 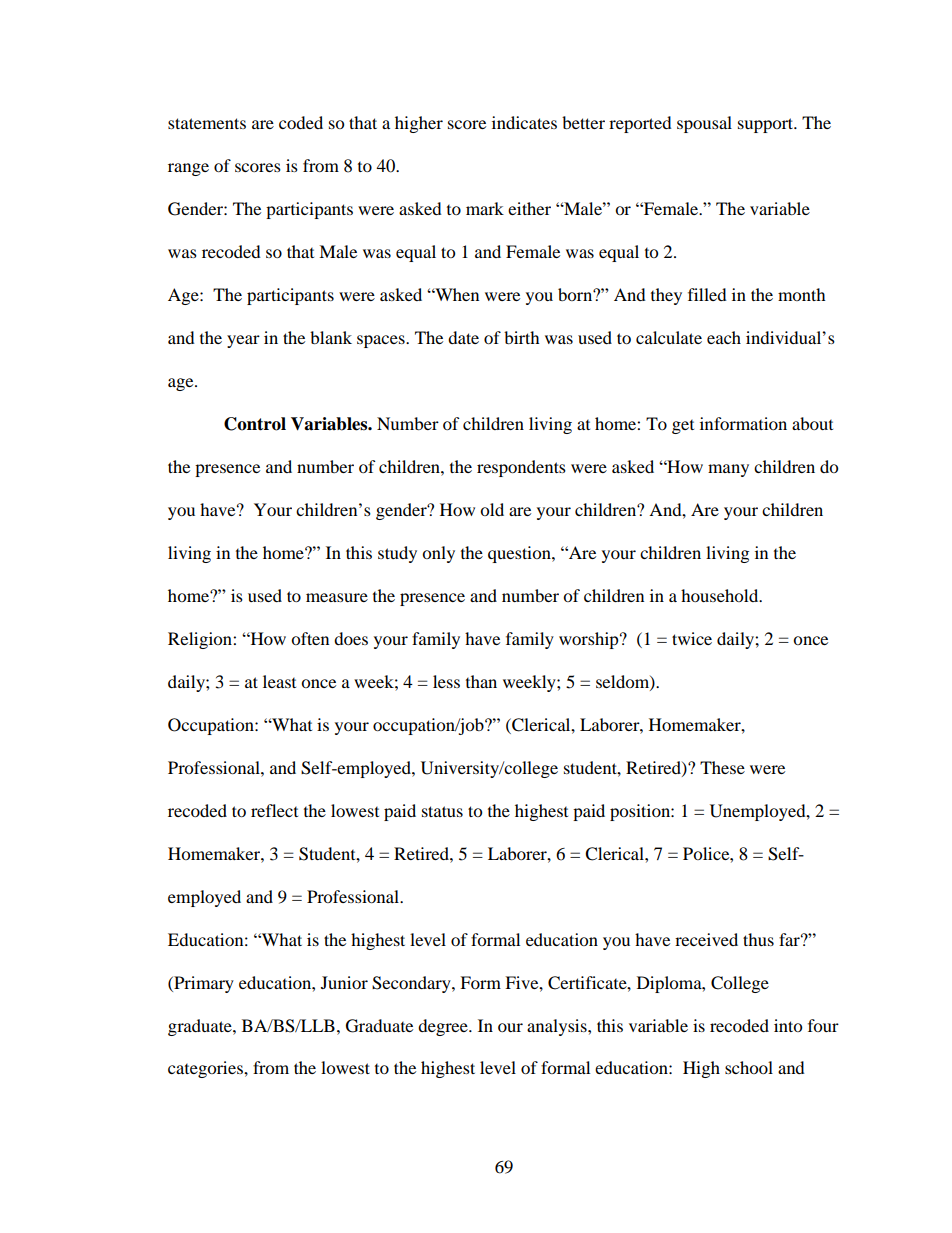 What do you see at coordinates (521, 468) in the image?
I see `respondents` at bounding box center [521, 468].
